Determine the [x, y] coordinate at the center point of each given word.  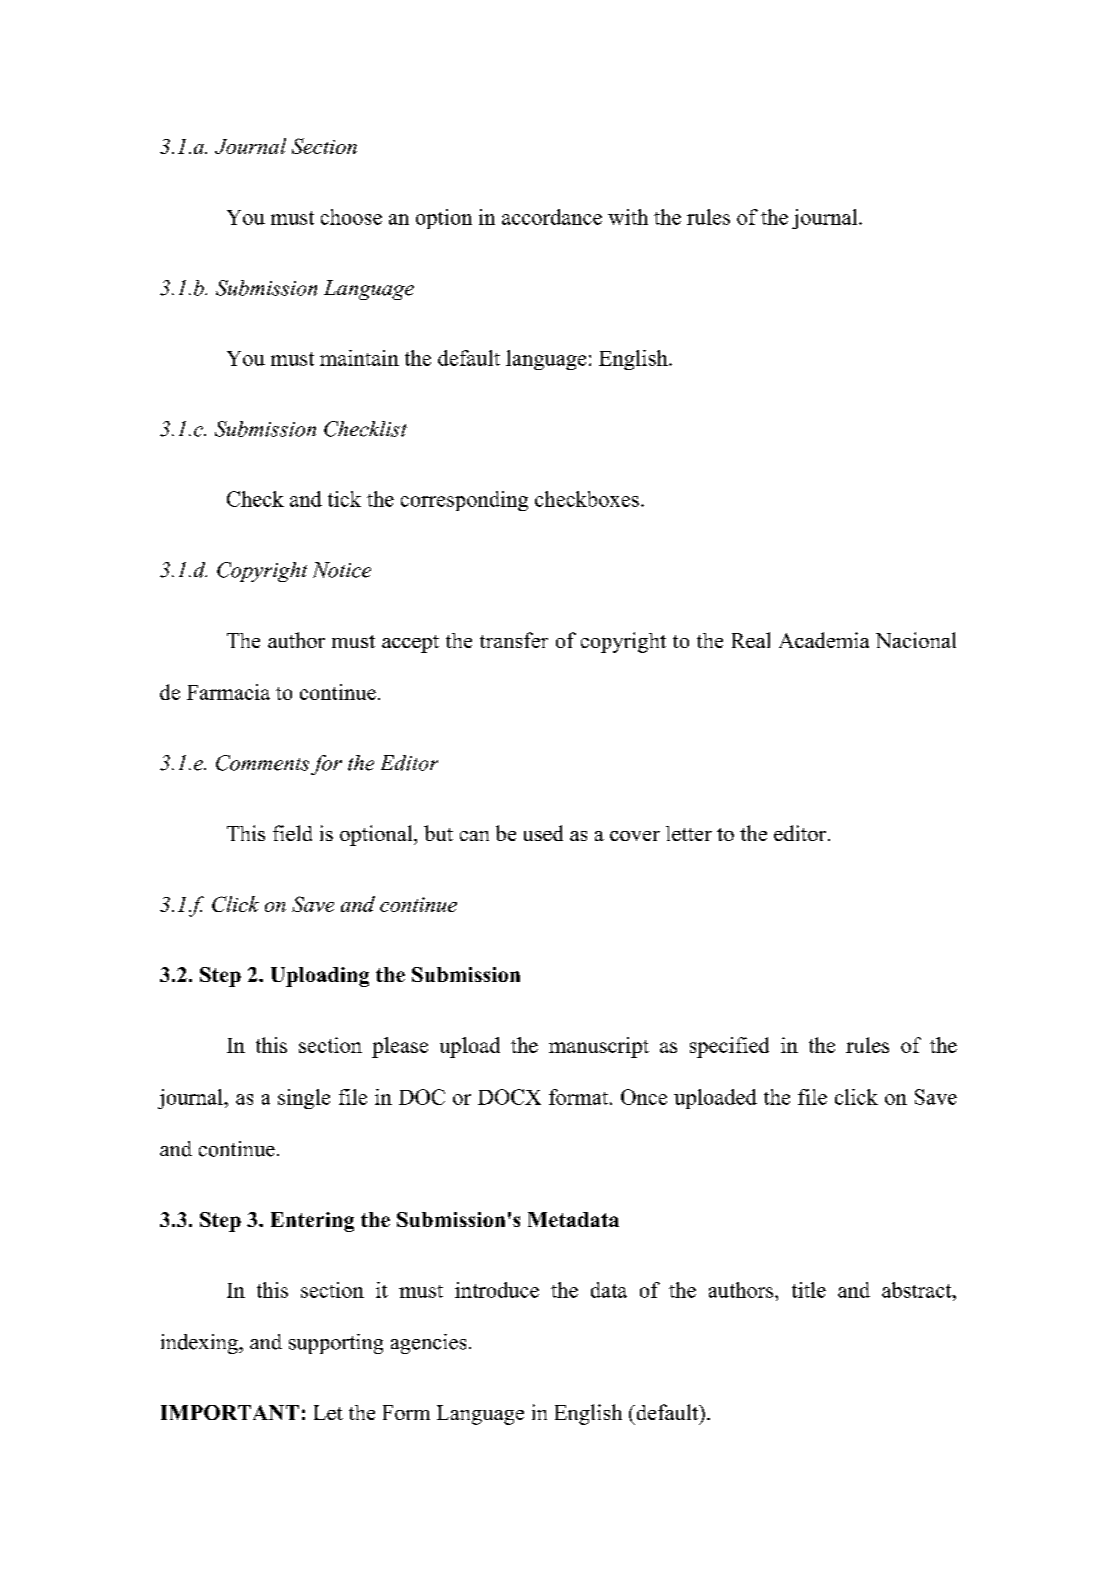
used [543, 833]
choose [351, 217]
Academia [824, 640]
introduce [497, 1290]
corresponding [464, 501]
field [292, 833]
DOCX [509, 1097]
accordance [552, 217]
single [304, 1099]
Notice [342, 570]
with [628, 217]
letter [689, 833]
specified [729, 1047]
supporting [336, 1344]
